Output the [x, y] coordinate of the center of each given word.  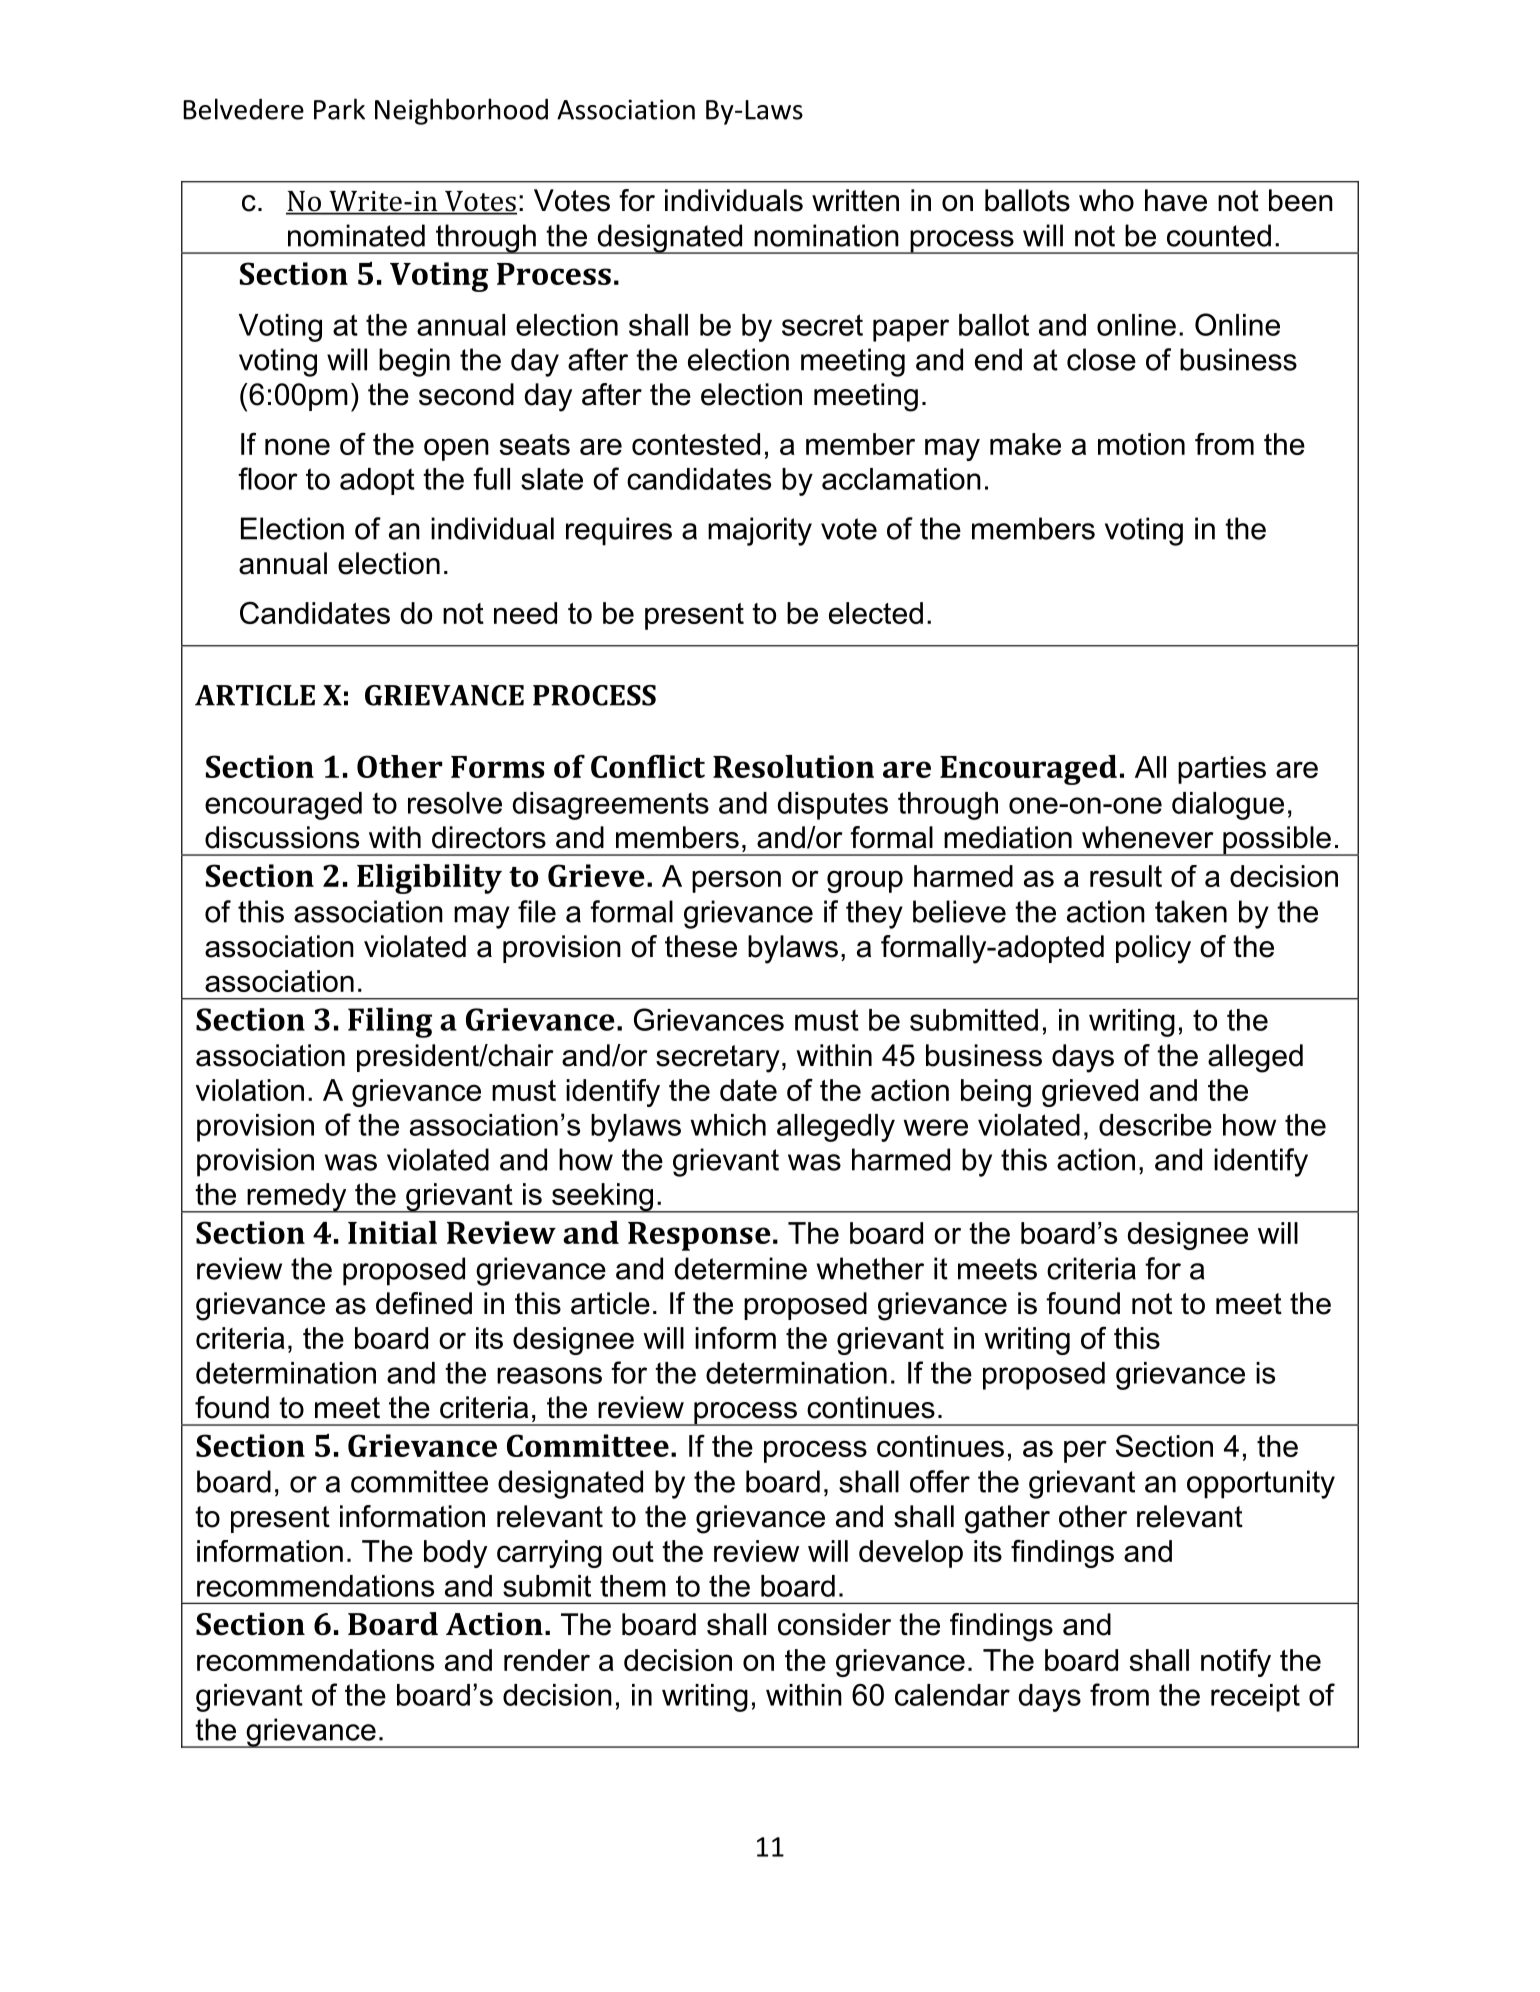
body [455, 1554]
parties [1222, 770]
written [855, 200]
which [728, 1125]
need [525, 613]
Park [339, 109]
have [1176, 200]
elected [876, 613]
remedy [297, 1198]
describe [1155, 1125]
